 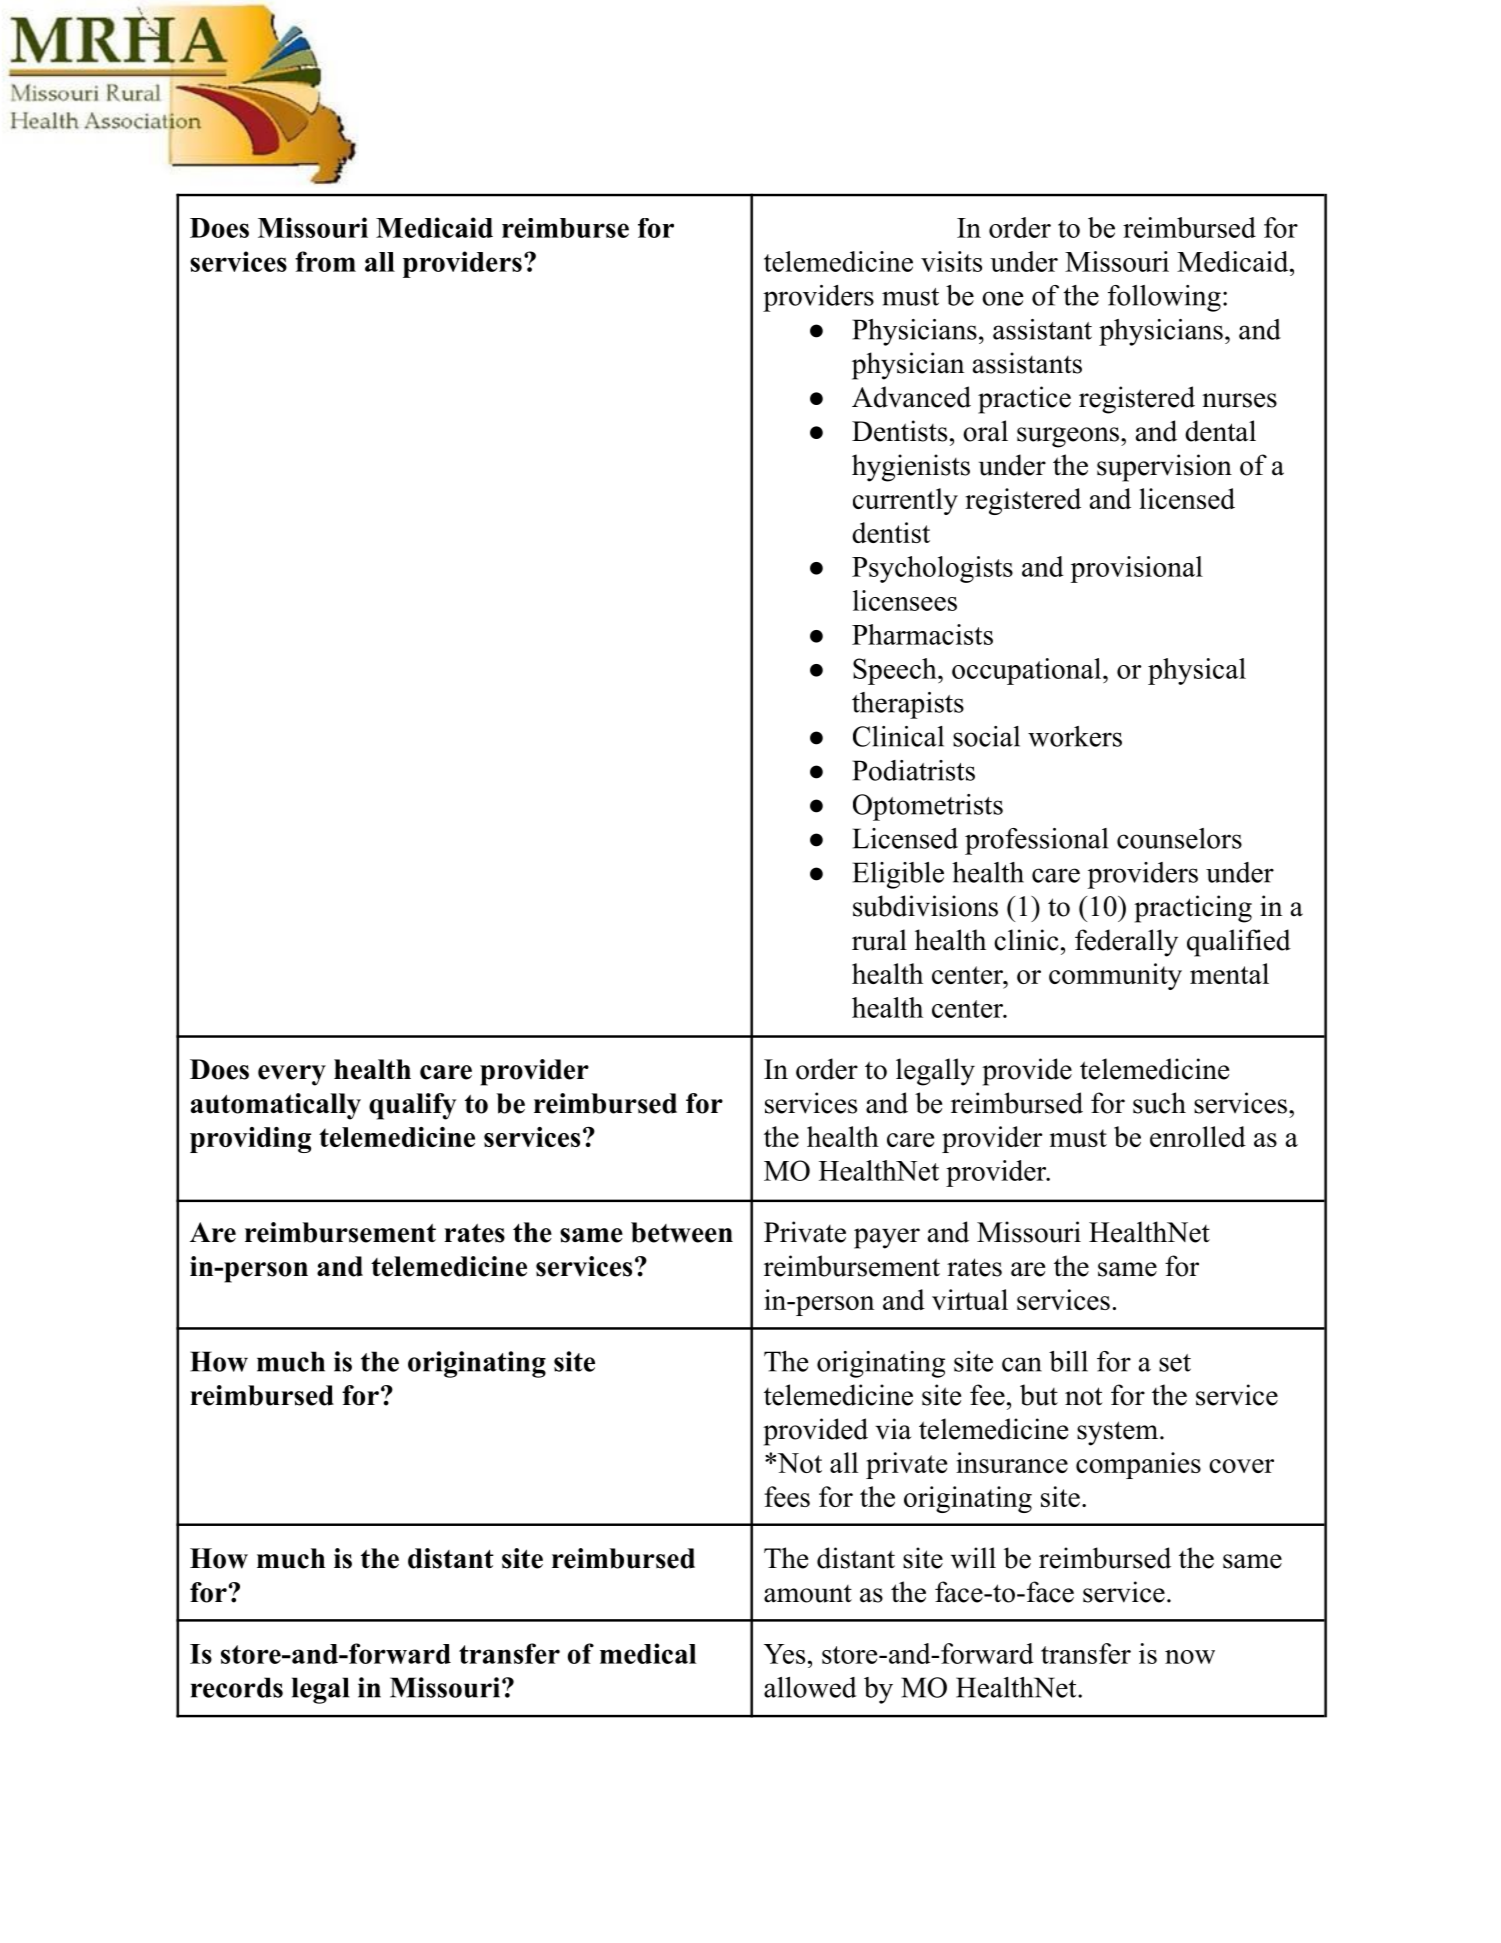 What do you see at coordinates (1075, 736) in the document?
I see `workers` at bounding box center [1075, 736].
